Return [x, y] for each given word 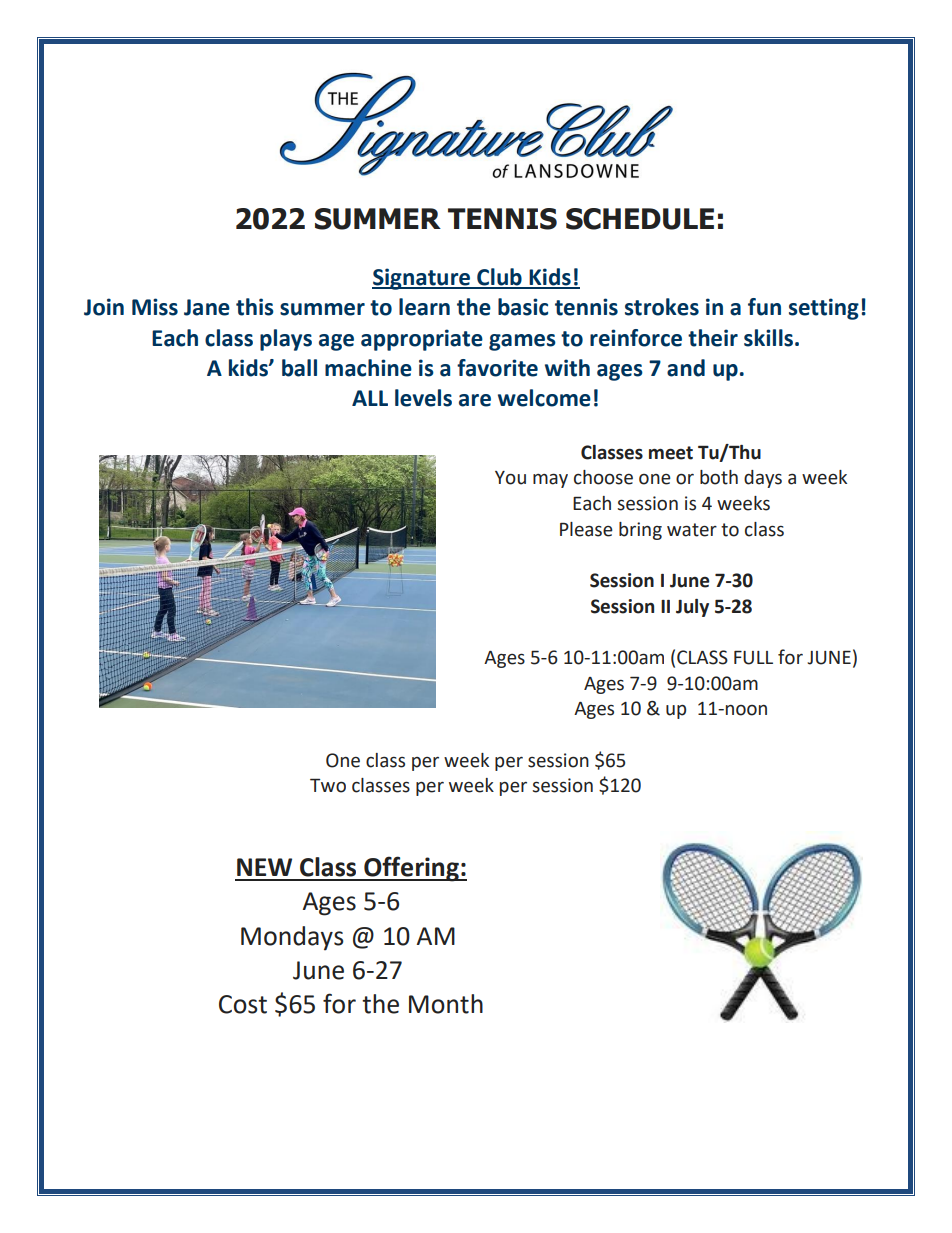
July [692, 608]
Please [586, 529]
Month [446, 1004]
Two [328, 785]
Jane [207, 307]
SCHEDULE [640, 219]
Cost [243, 1004]
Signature [422, 279]
